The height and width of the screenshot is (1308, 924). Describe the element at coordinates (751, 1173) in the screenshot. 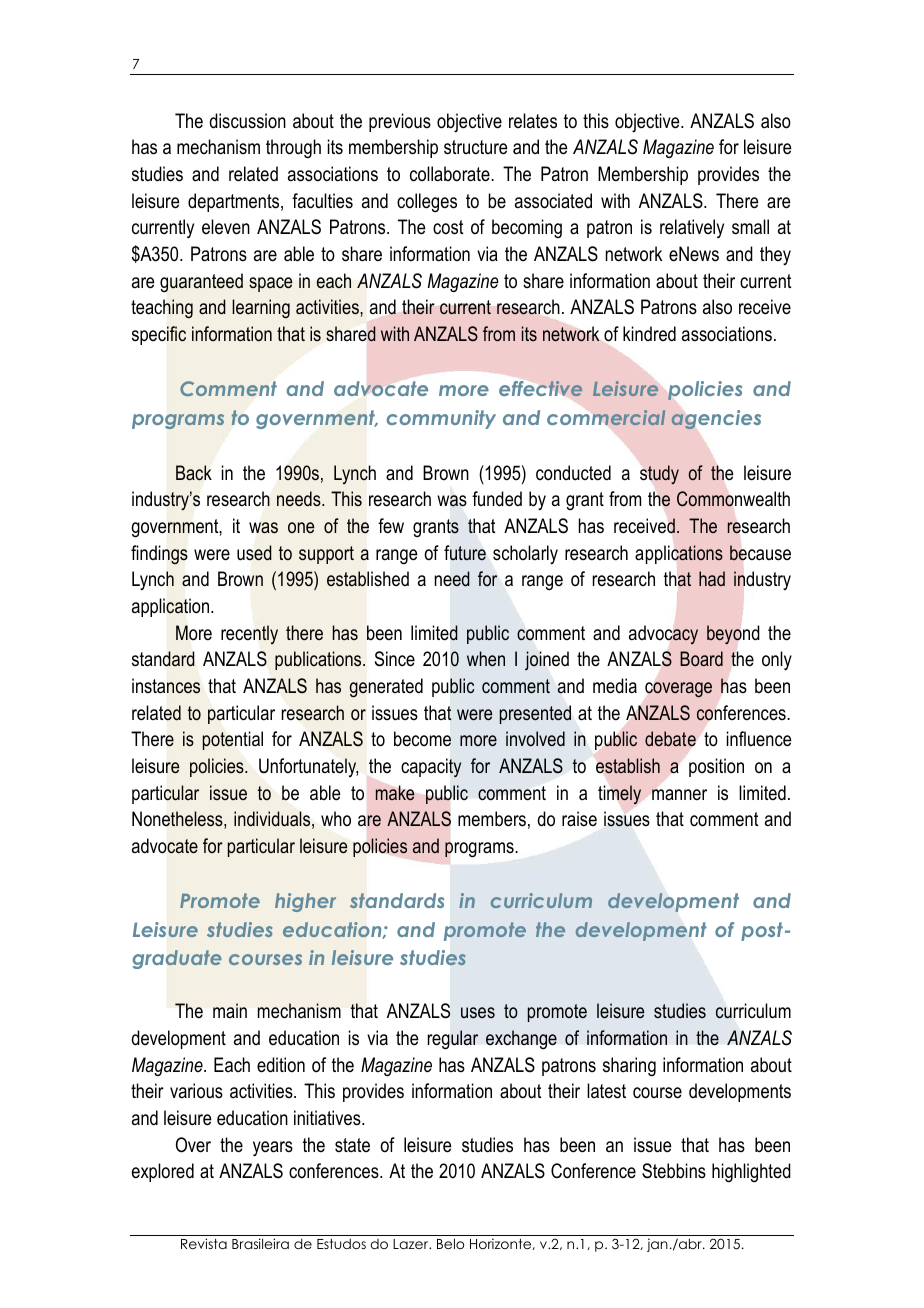

I see `highlighted` at that location.
